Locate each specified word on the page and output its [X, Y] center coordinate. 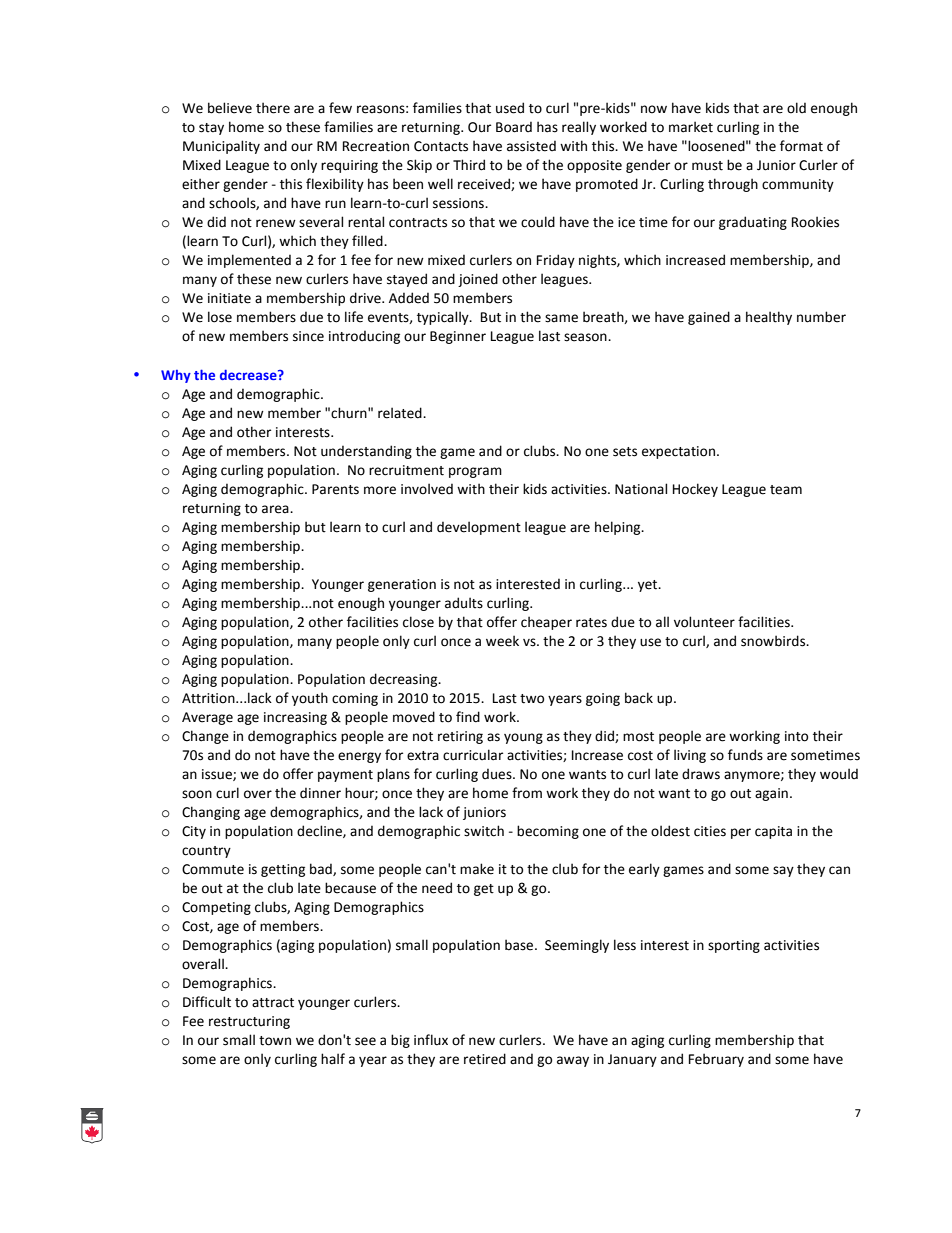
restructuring [249, 1022]
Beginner [458, 337]
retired [485, 1059]
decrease [249, 374]
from [527, 793]
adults [464, 603]
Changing [211, 813]
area [276, 509]
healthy [769, 318]
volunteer [704, 622]
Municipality [221, 147]
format [801, 146]
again [771, 794]
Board [514, 127]
